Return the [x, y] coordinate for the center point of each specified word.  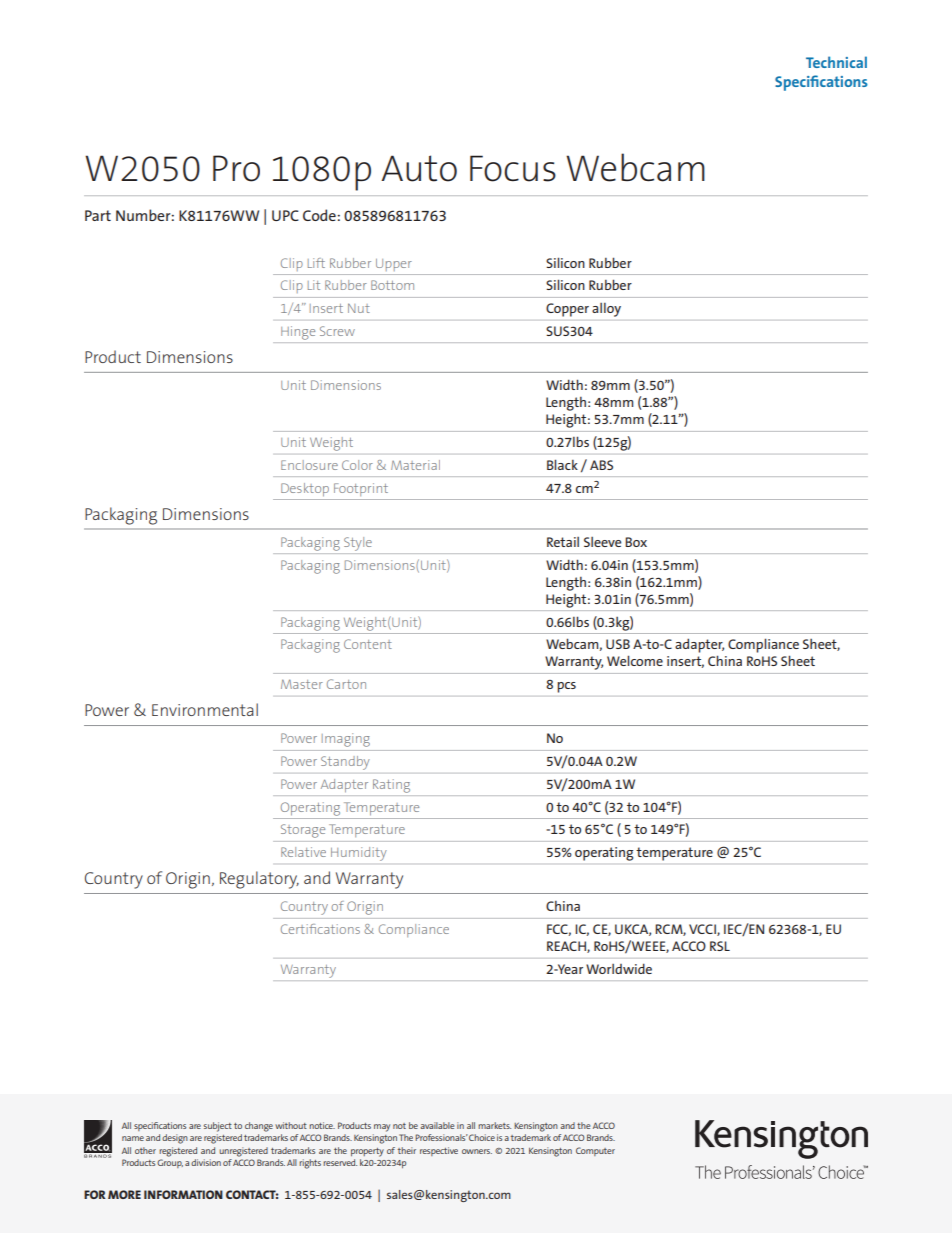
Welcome [635, 660]
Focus [513, 168]
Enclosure [309, 465]
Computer [595, 1151]
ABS [601, 465]
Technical [836, 62]
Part [98, 215]
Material [415, 465]
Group [170, 1163]
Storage [303, 831]
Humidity [358, 854]
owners [477, 1151]
